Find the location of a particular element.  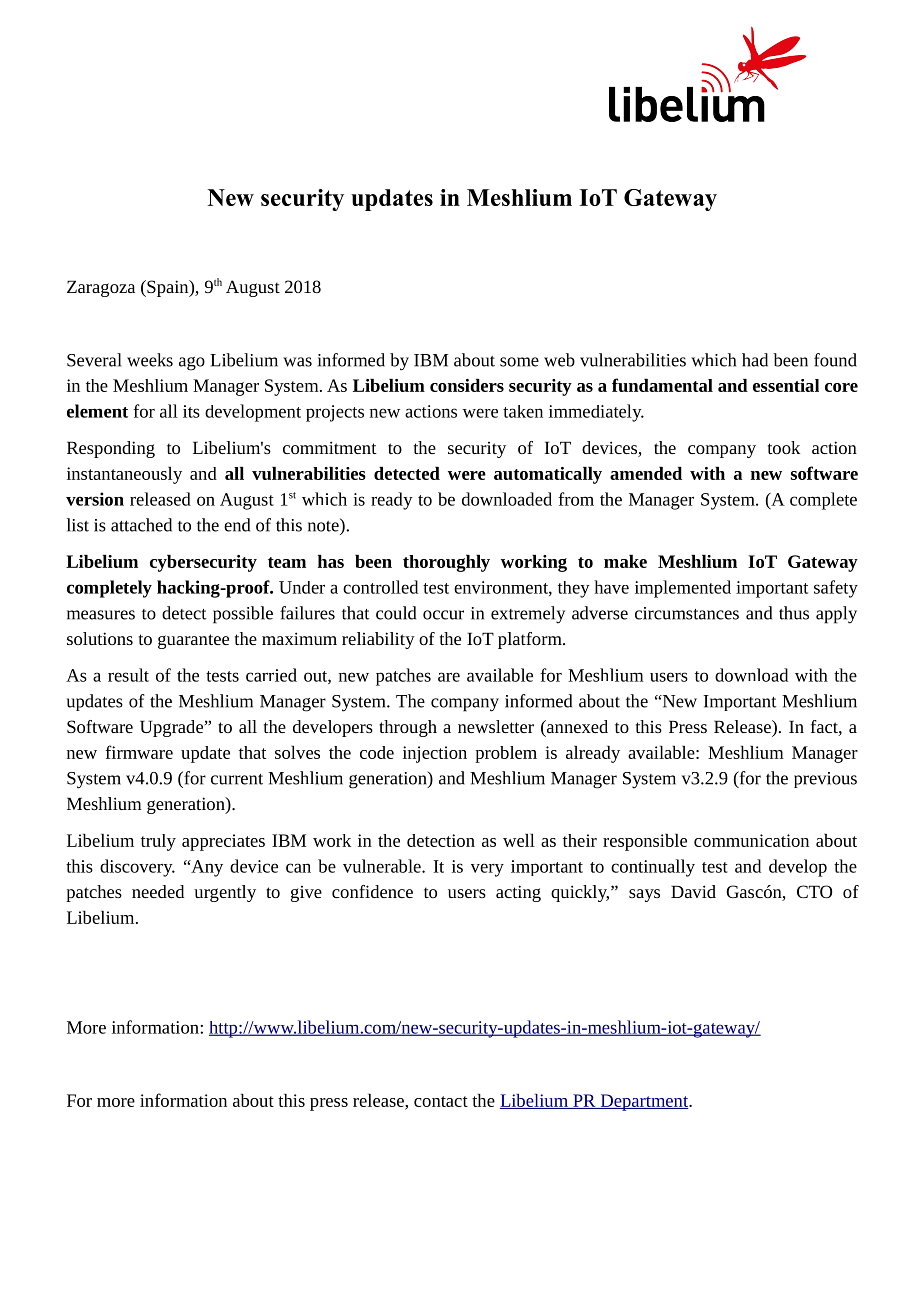

well is located at coordinates (519, 840).
